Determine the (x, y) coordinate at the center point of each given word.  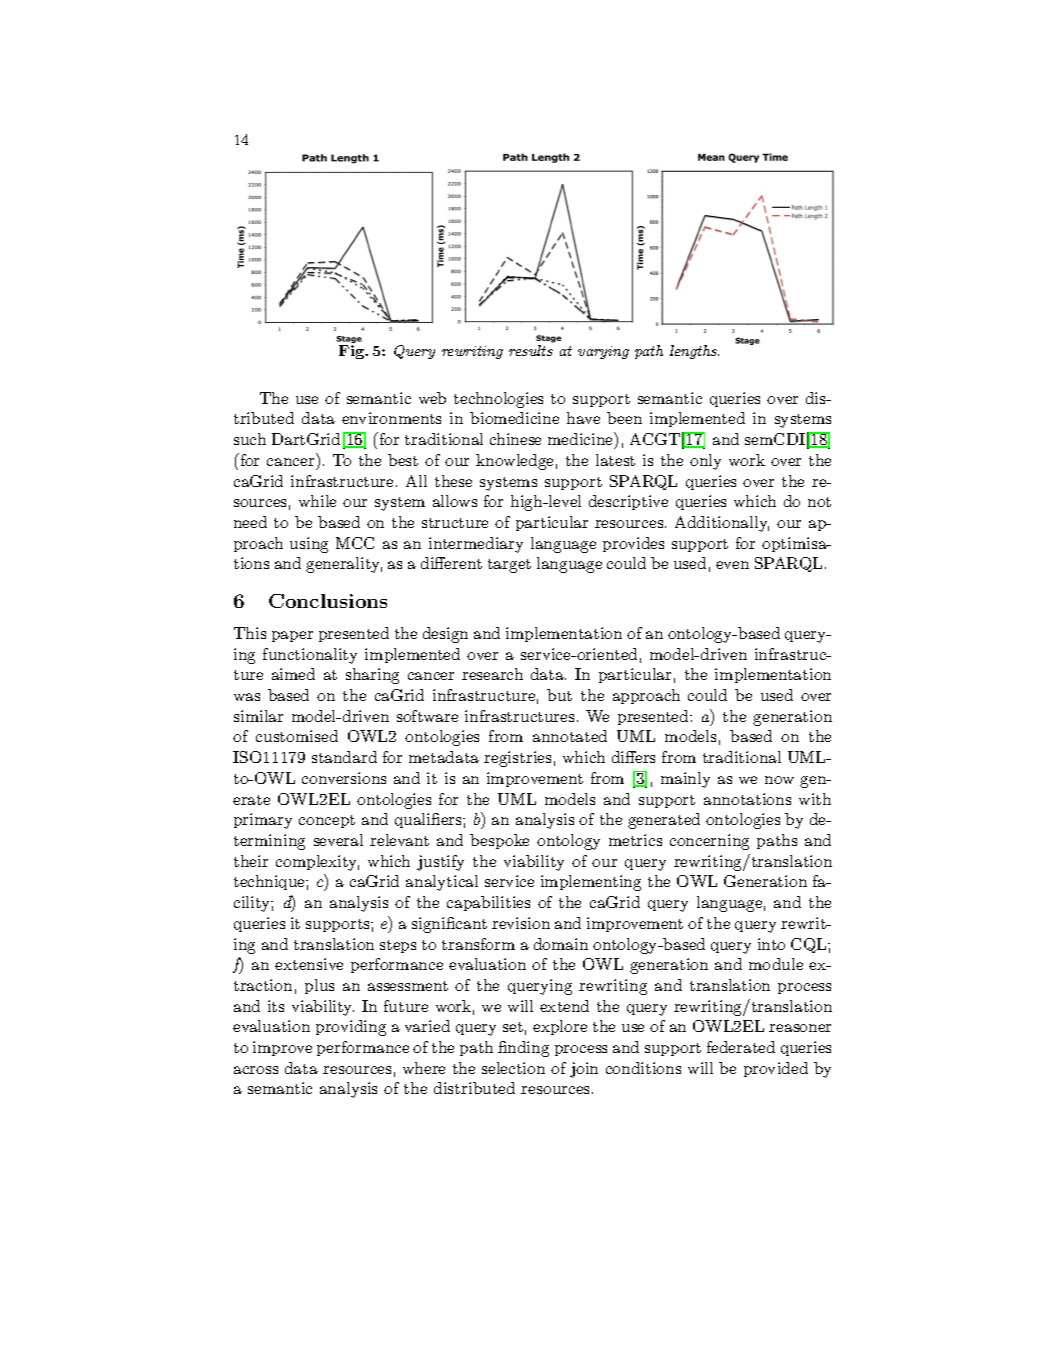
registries (517, 759)
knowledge (514, 462)
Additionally (722, 524)
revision (521, 923)
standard (344, 757)
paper (292, 636)
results (531, 350)
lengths (694, 352)
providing (351, 1028)
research (492, 674)
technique (270, 882)
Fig (353, 352)
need (250, 522)
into (771, 944)
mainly (685, 780)
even (732, 565)
